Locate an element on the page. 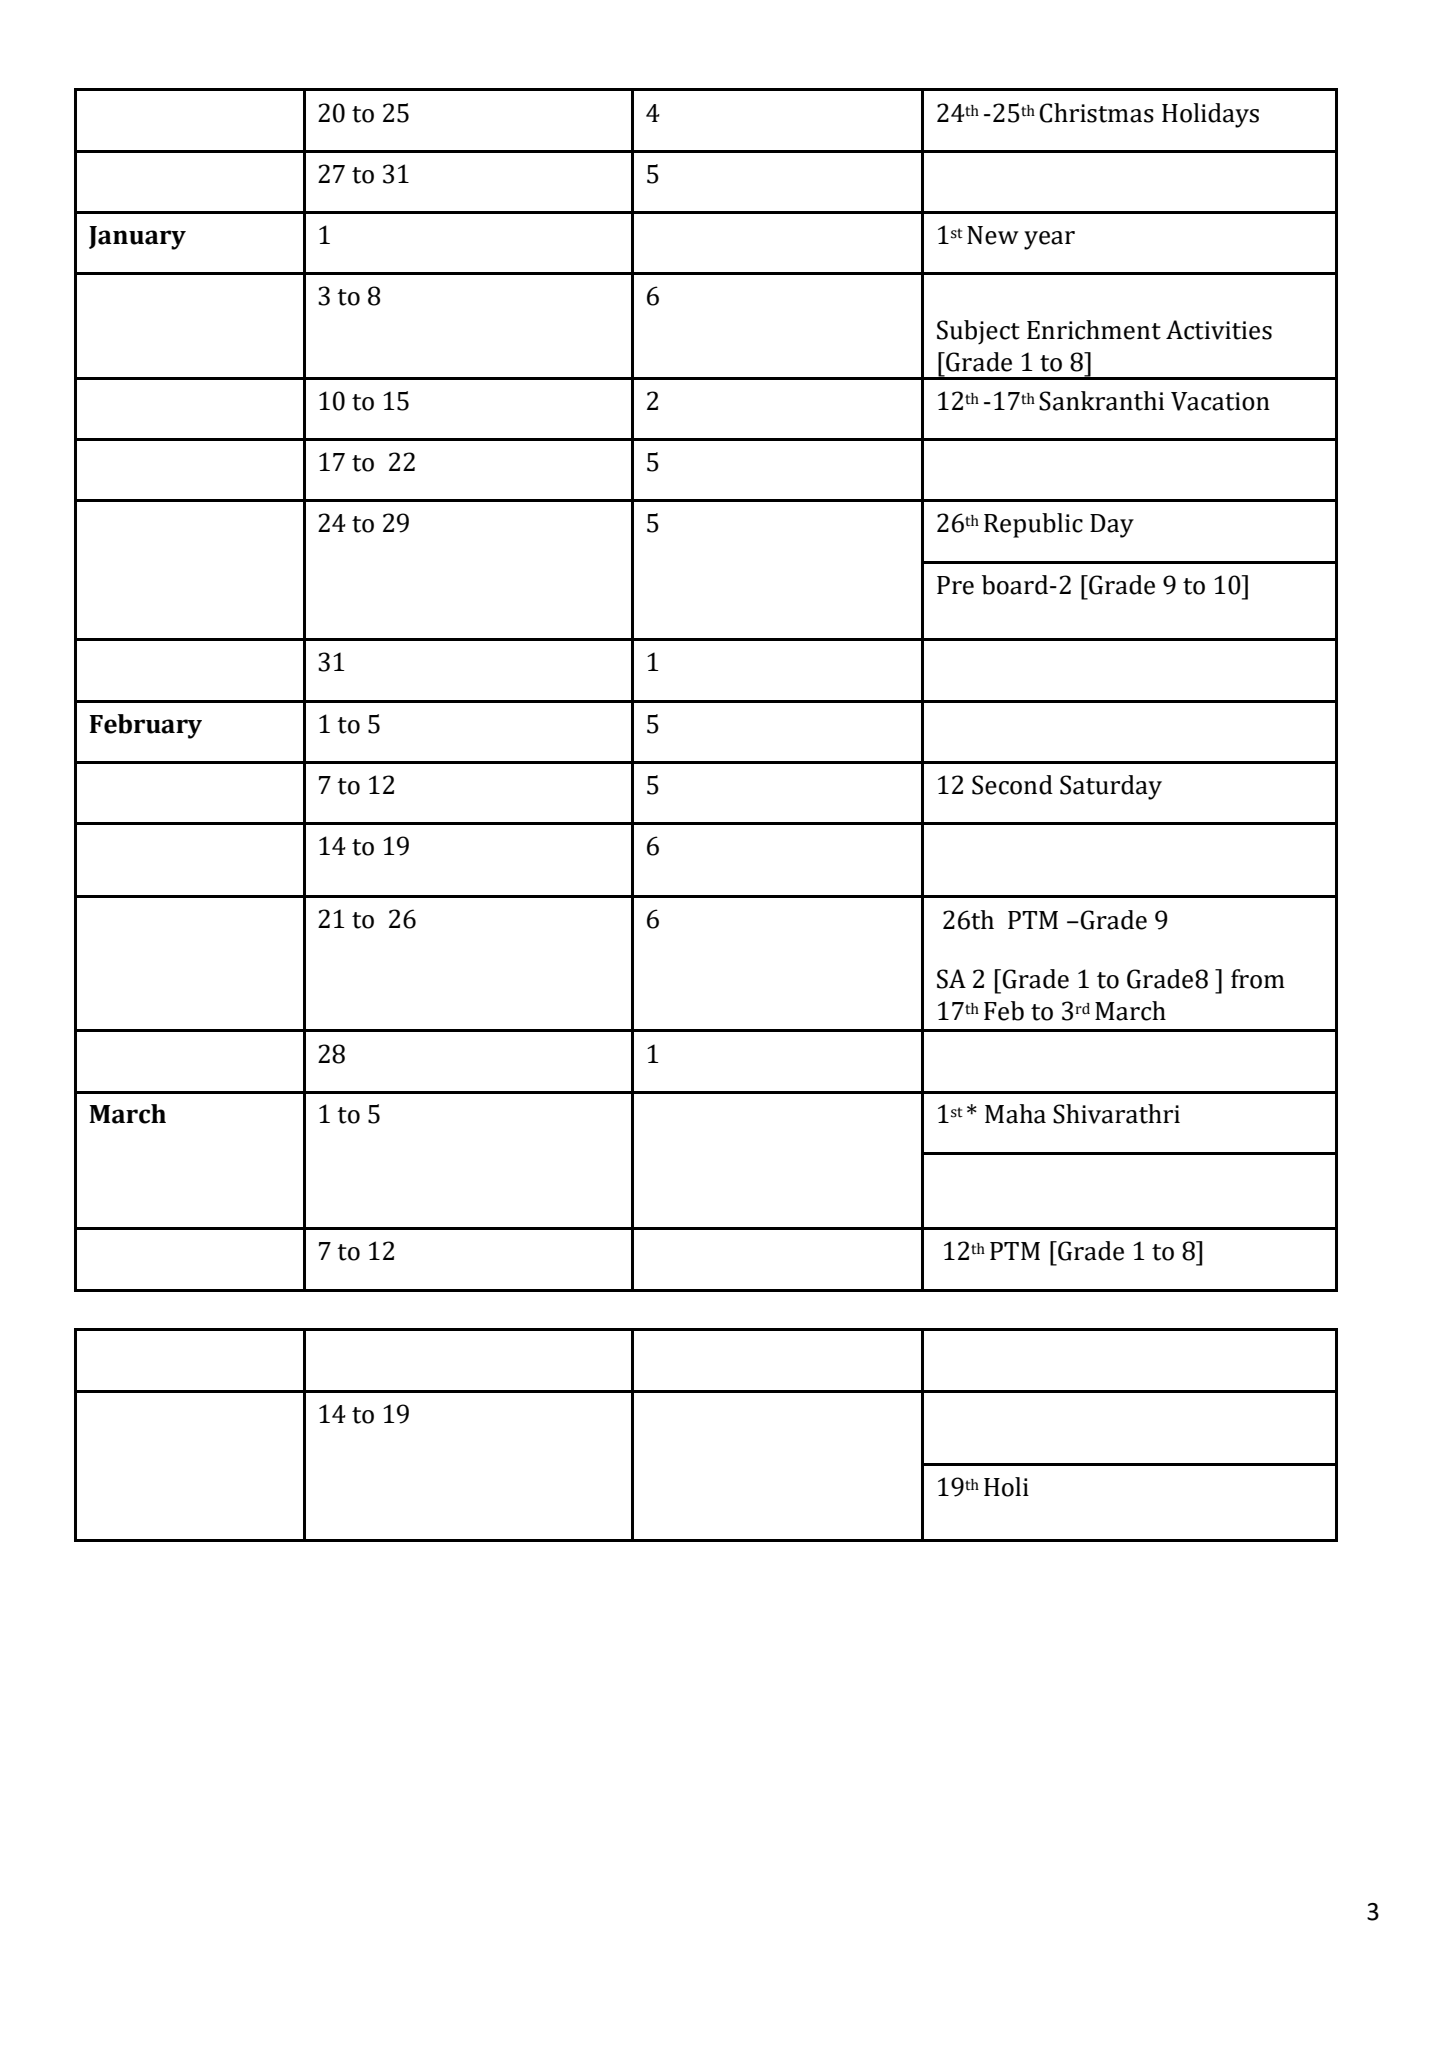 This page has width=1450, height=2048. Republic is located at coordinates (1033, 525).
